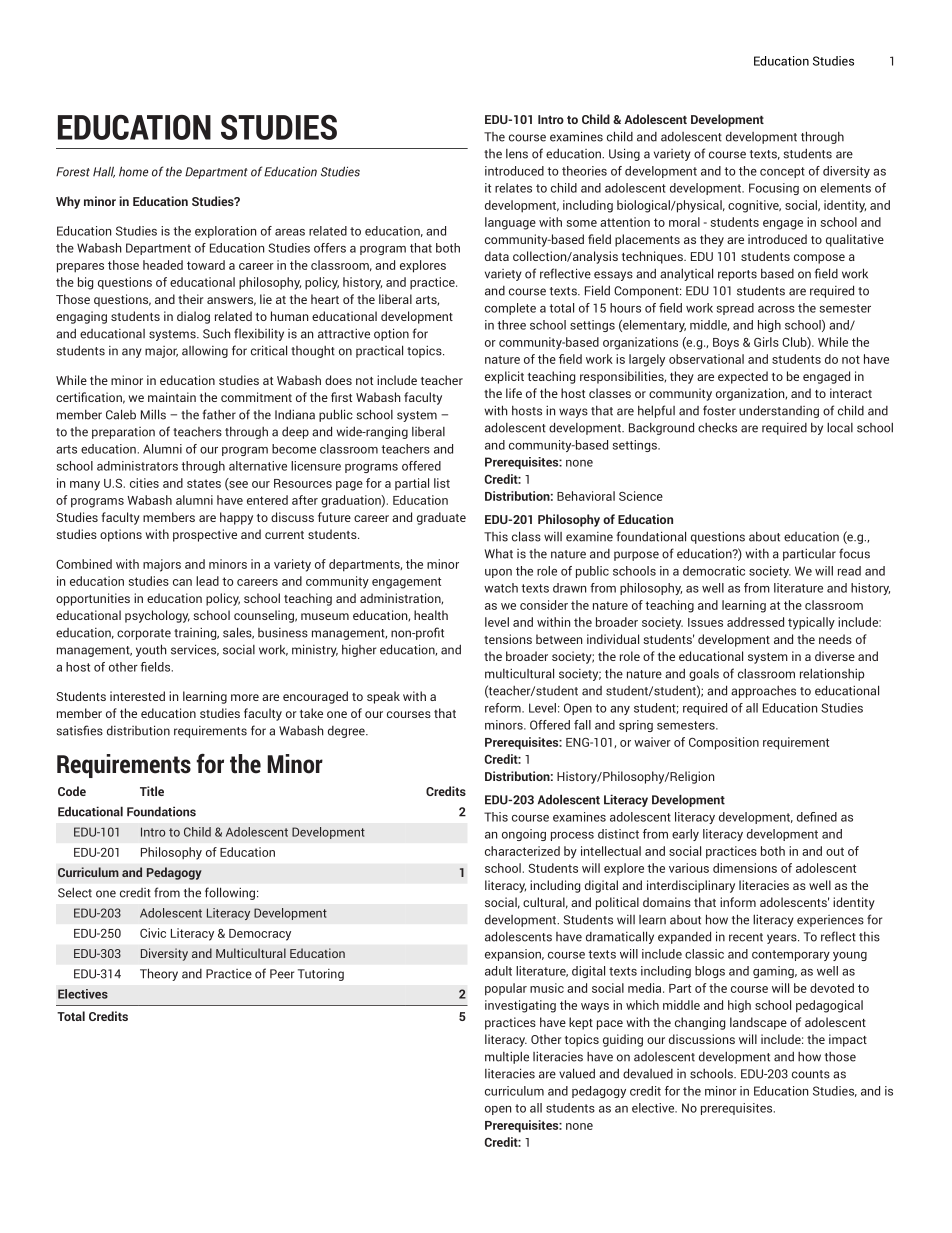 The width and height of the document is (952, 1233). What do you see at coordinates (133, 171) in the document?
I see `home` at bounding box center [133, 171].
